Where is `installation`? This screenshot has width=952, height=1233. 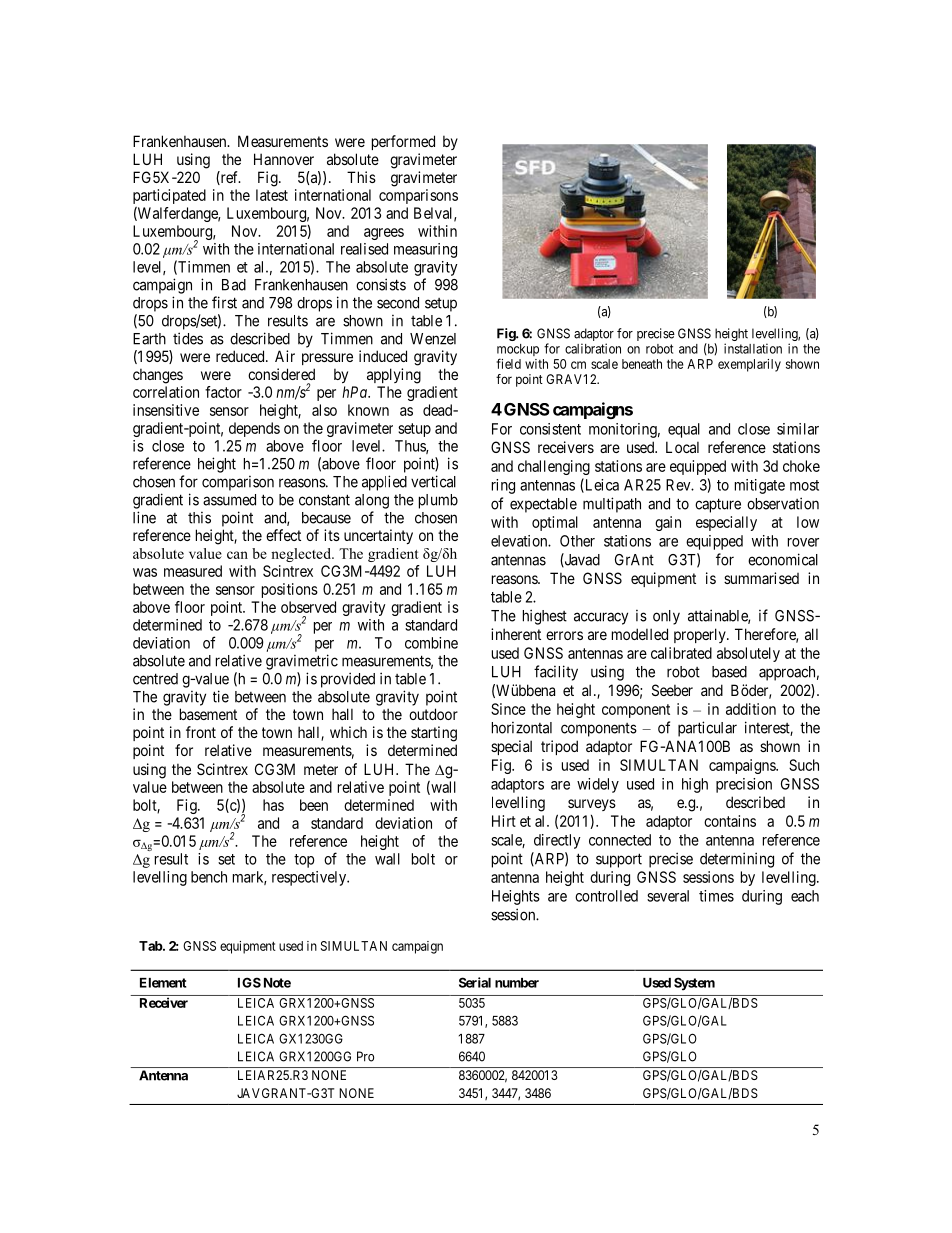 installation is located at coordinates (753, 348).
